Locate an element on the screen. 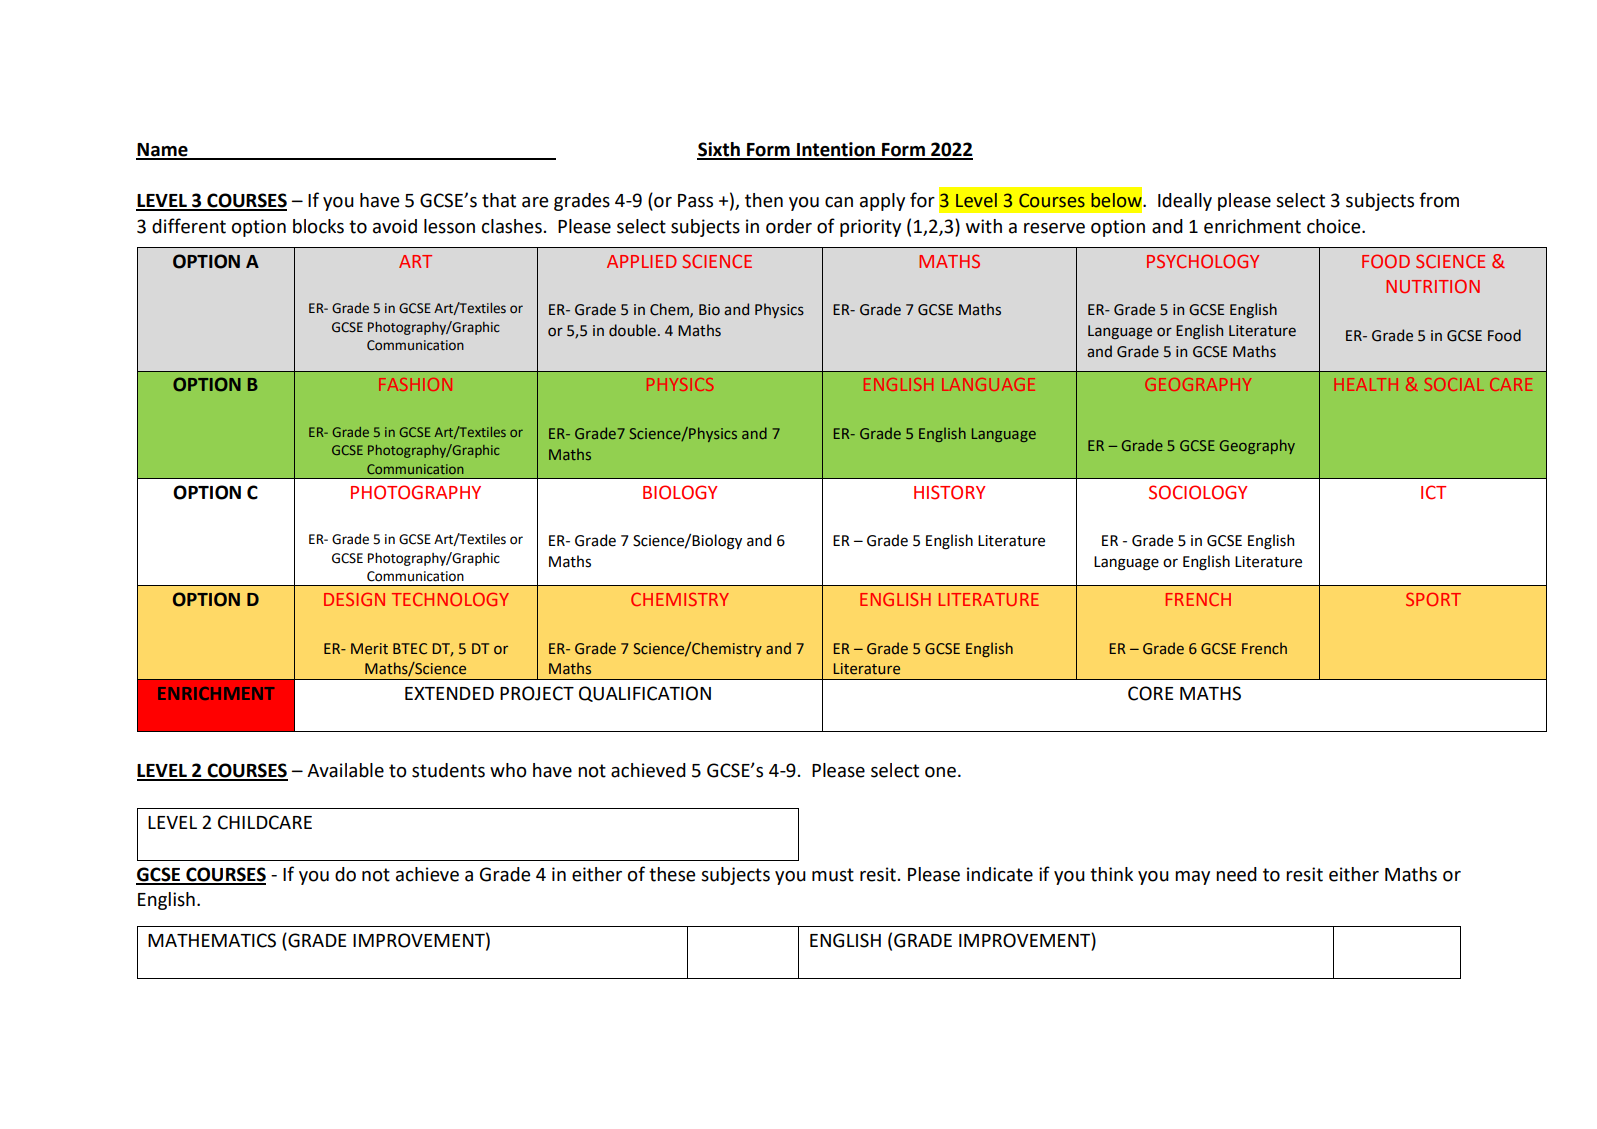 This screenshot has height=1129, width=1597. HEALTH is located at coordinates (1366, 384).
